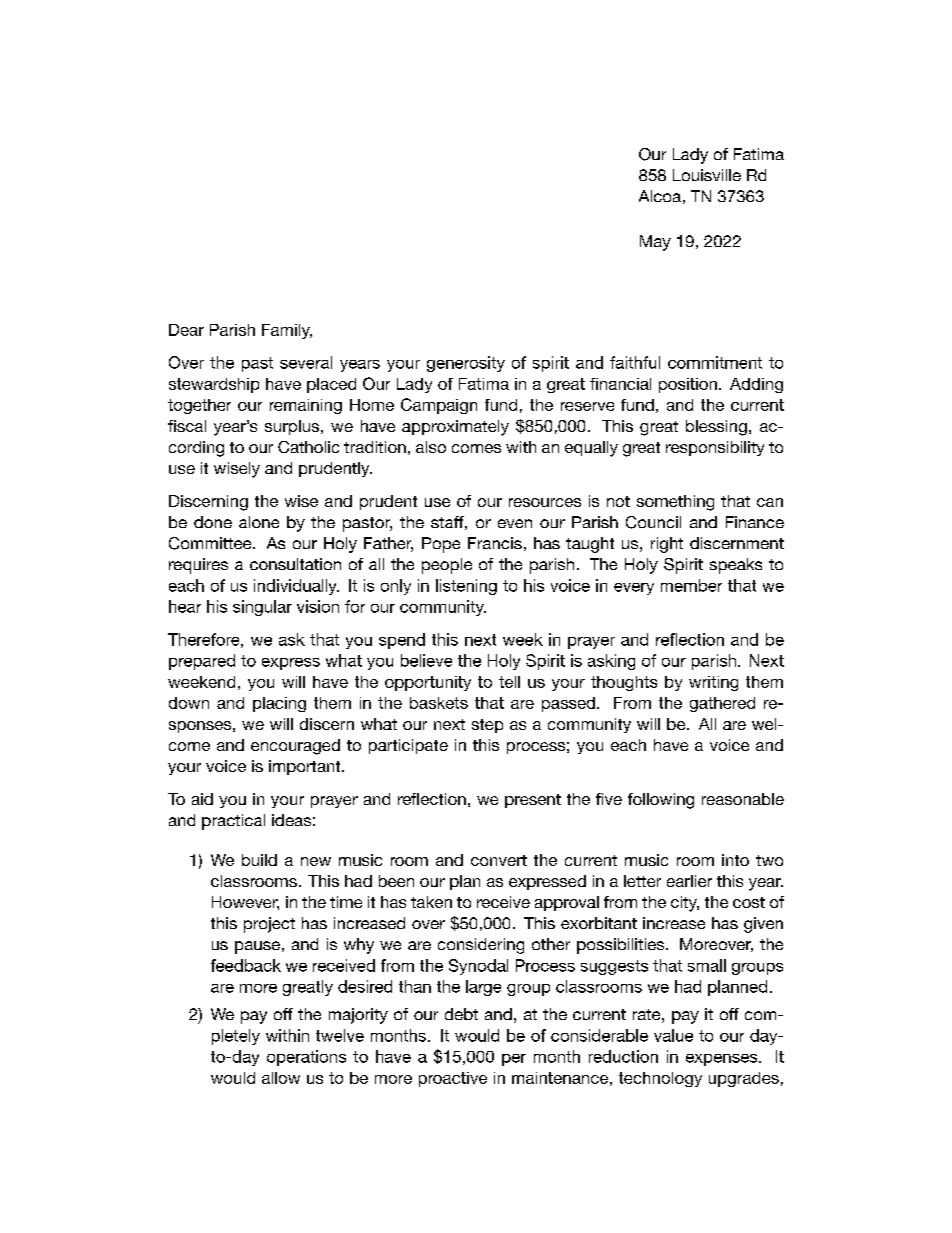  Describe the element at coordinates (735, 860) in the document. I see `into` at that location.
